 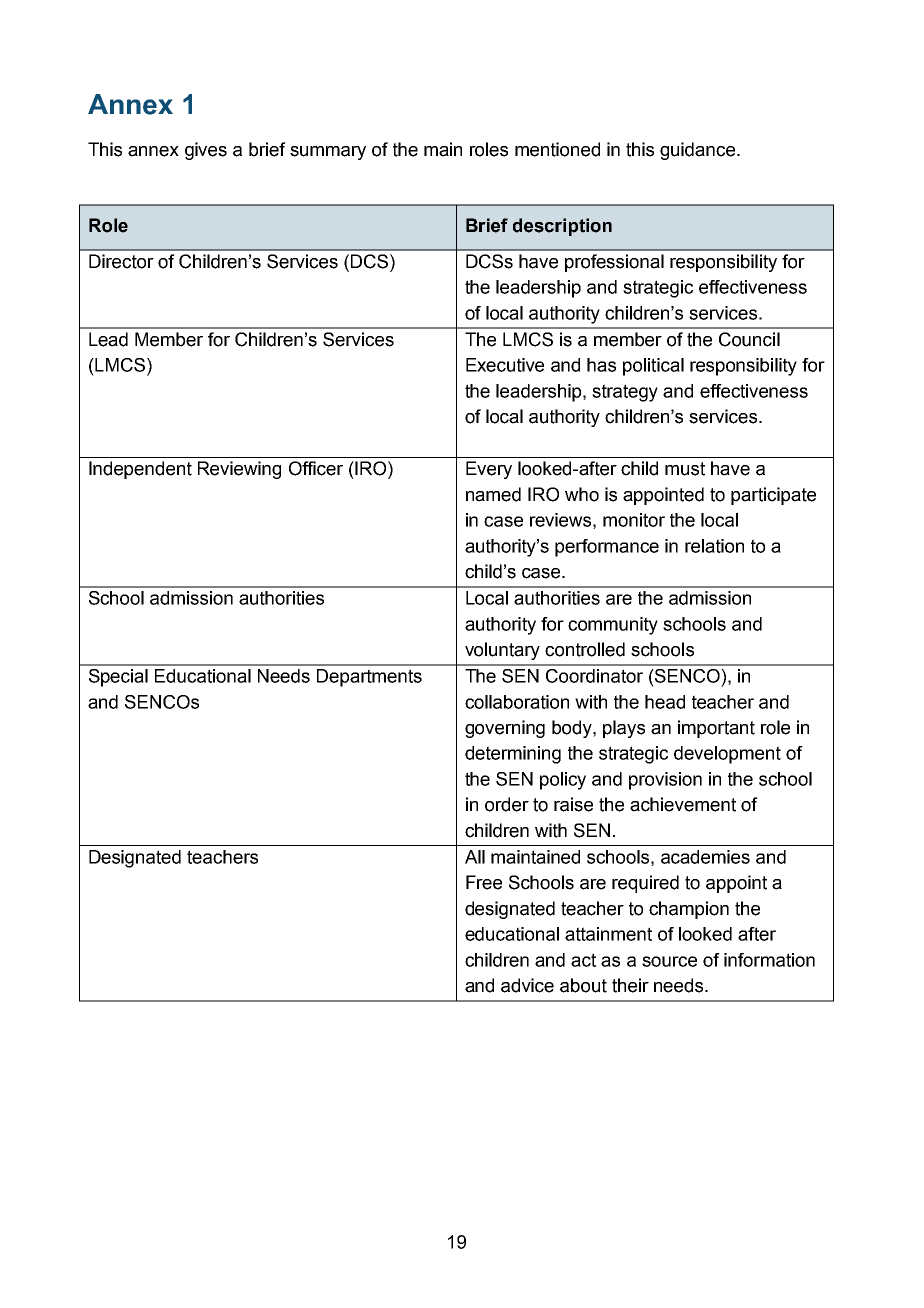 What do you see at coordinates (527, 985) in the screenshot?
I see `advice` at bounding box center [527, 985].
